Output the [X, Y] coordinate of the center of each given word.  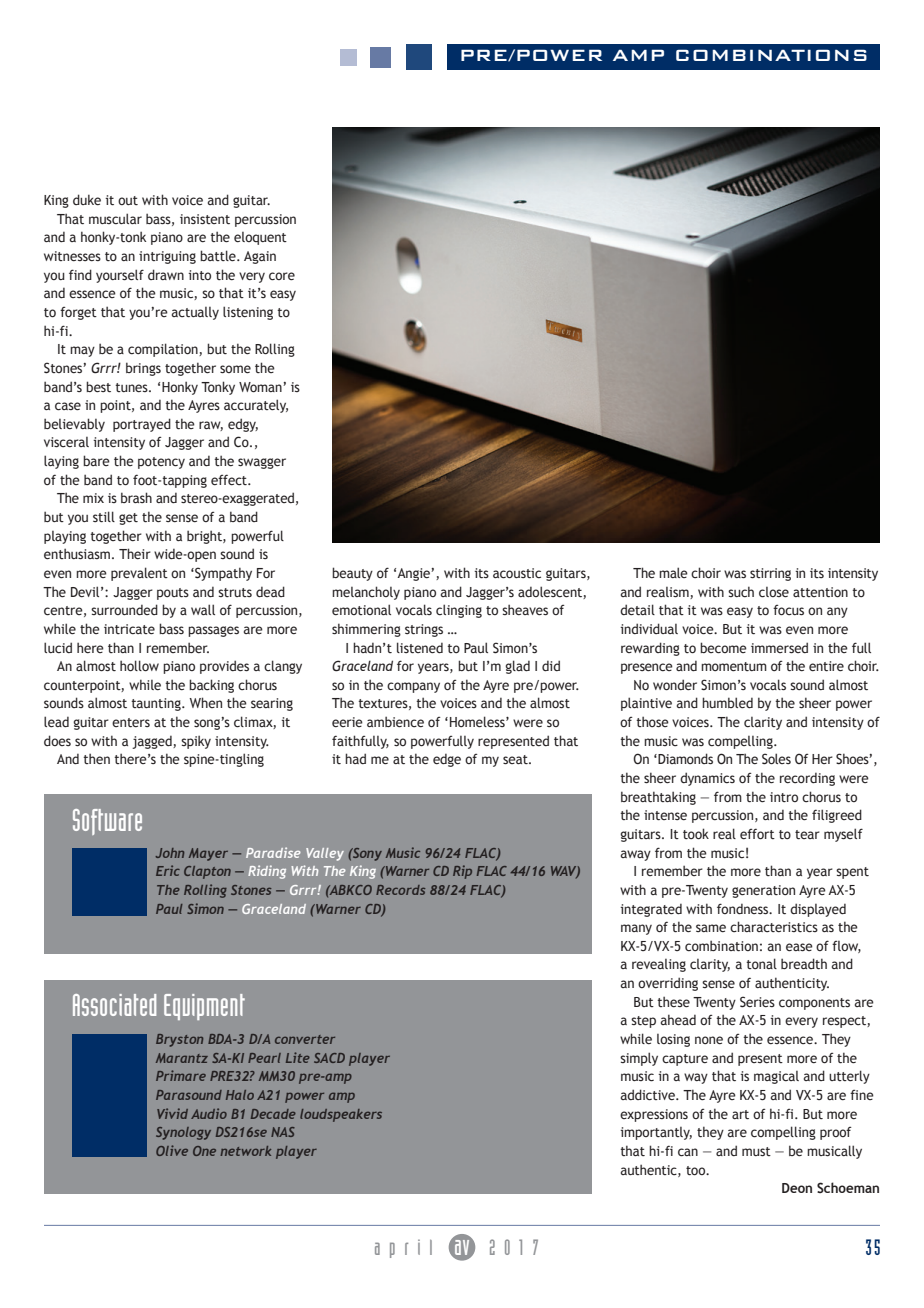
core [282, 276]
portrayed [142, 425]
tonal [761, 963]
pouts [173, 594]
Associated [114, 1005]
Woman [261, 387]
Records [400, 890]
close [774, 592]
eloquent [260, 238]
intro [784, 797]
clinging [459, 611]
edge [447, 760]
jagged [153, 742]
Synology [183, 1133]
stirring [770, 574]
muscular [115, 218]
